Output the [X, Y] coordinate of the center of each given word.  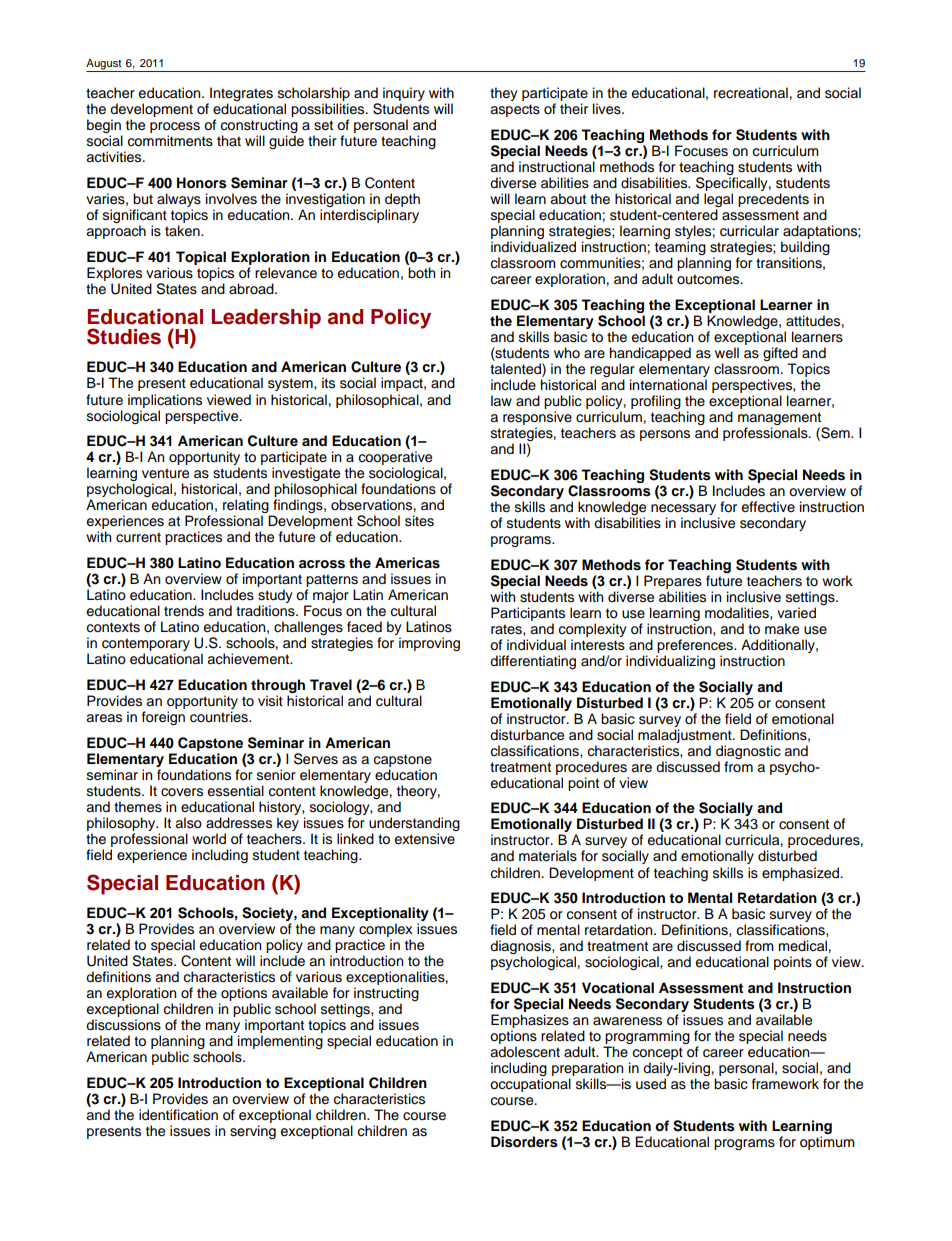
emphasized [802, 874]
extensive [425, 839]
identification [178, 1115]
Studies [124, 336]
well [727, 353]
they [504, 94]
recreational [751, 93]
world [209, 839]
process [175, 129]
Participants [528, 614]
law [501, 401]
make [782, 629]
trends [184, 611]
